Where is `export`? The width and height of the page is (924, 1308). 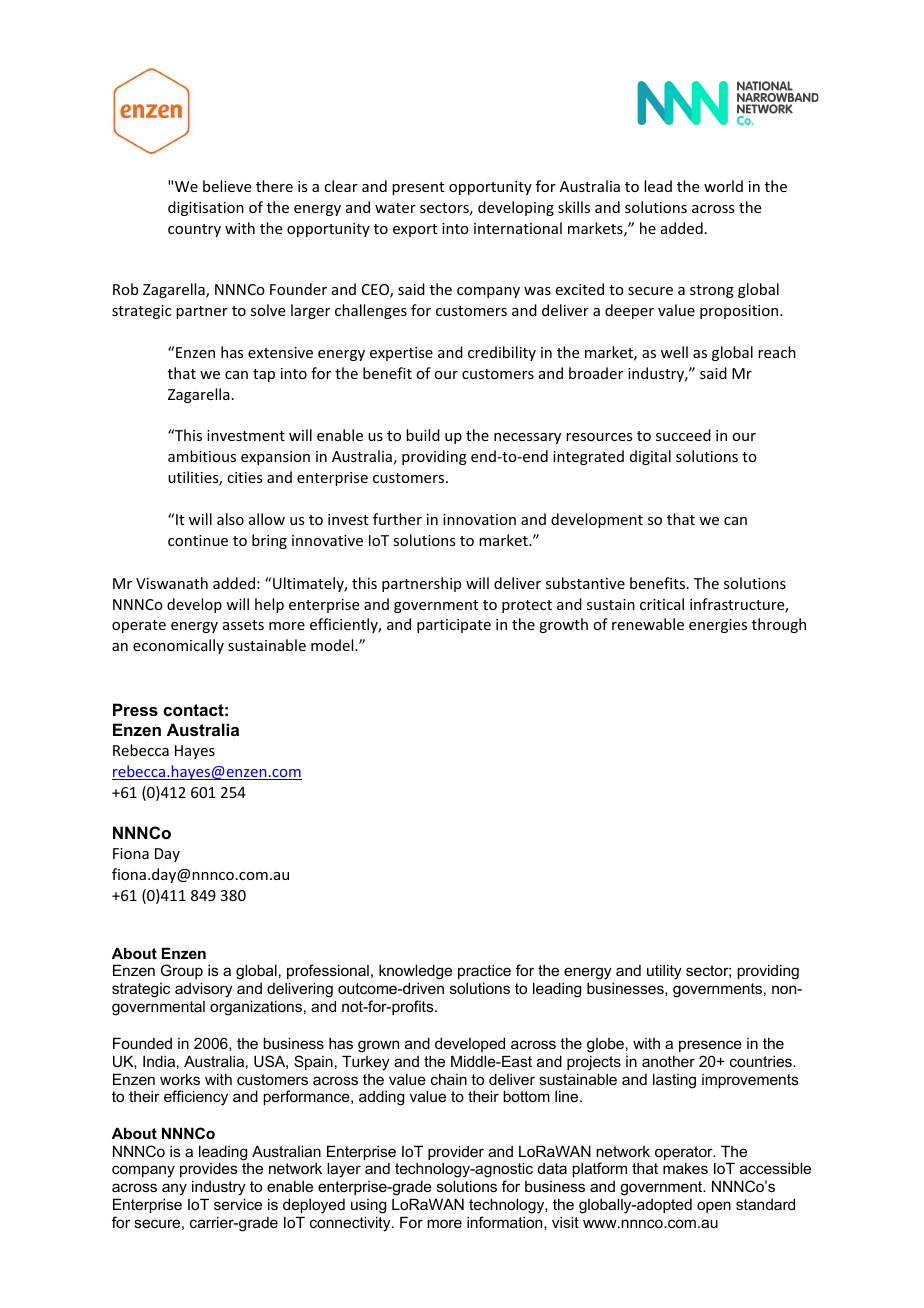
export is located at coordinates (415, 230).
